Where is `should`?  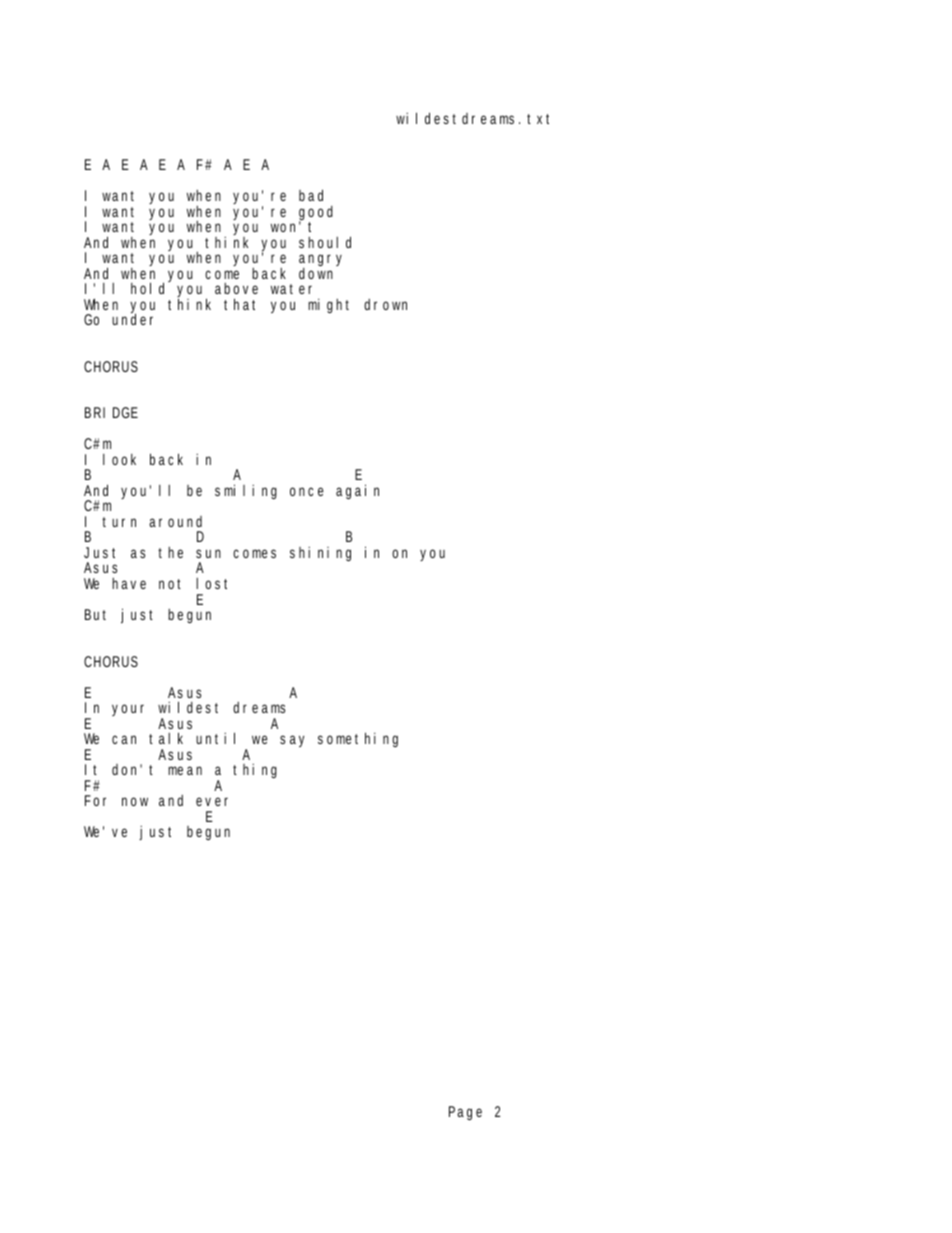
should is located at coordinates (325, 242).
